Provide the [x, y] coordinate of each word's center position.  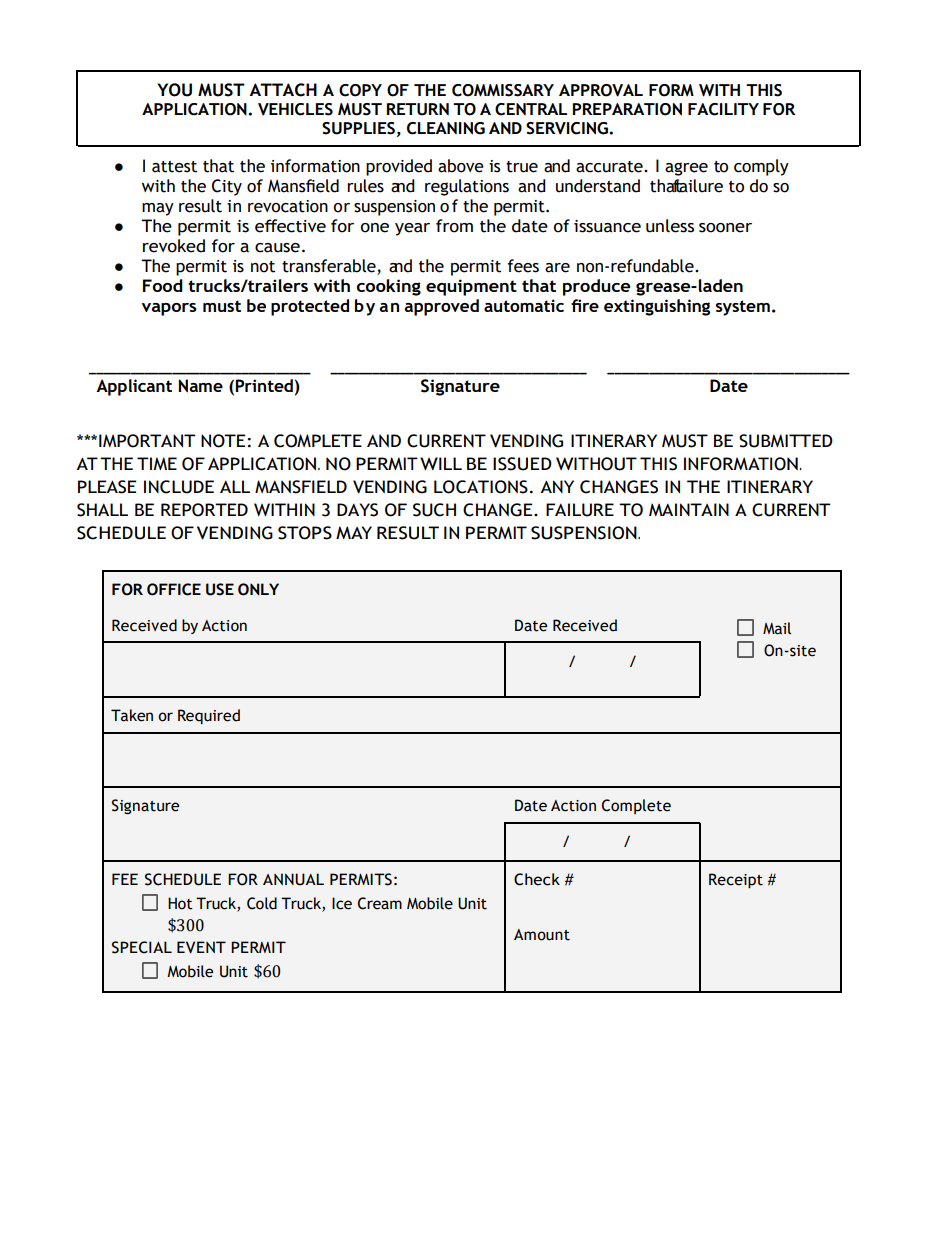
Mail [777, 628]
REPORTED [204, 510]
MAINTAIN [689, 509]
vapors [169, 309]
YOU [174, 90]
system [742, 308]
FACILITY [723, 109]
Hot [180, 903]
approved [441, 307]
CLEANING [446, 128]
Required [209, 716]
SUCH [434, 510]
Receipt [736, 881]
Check [537, 879]
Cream [380, 903]
